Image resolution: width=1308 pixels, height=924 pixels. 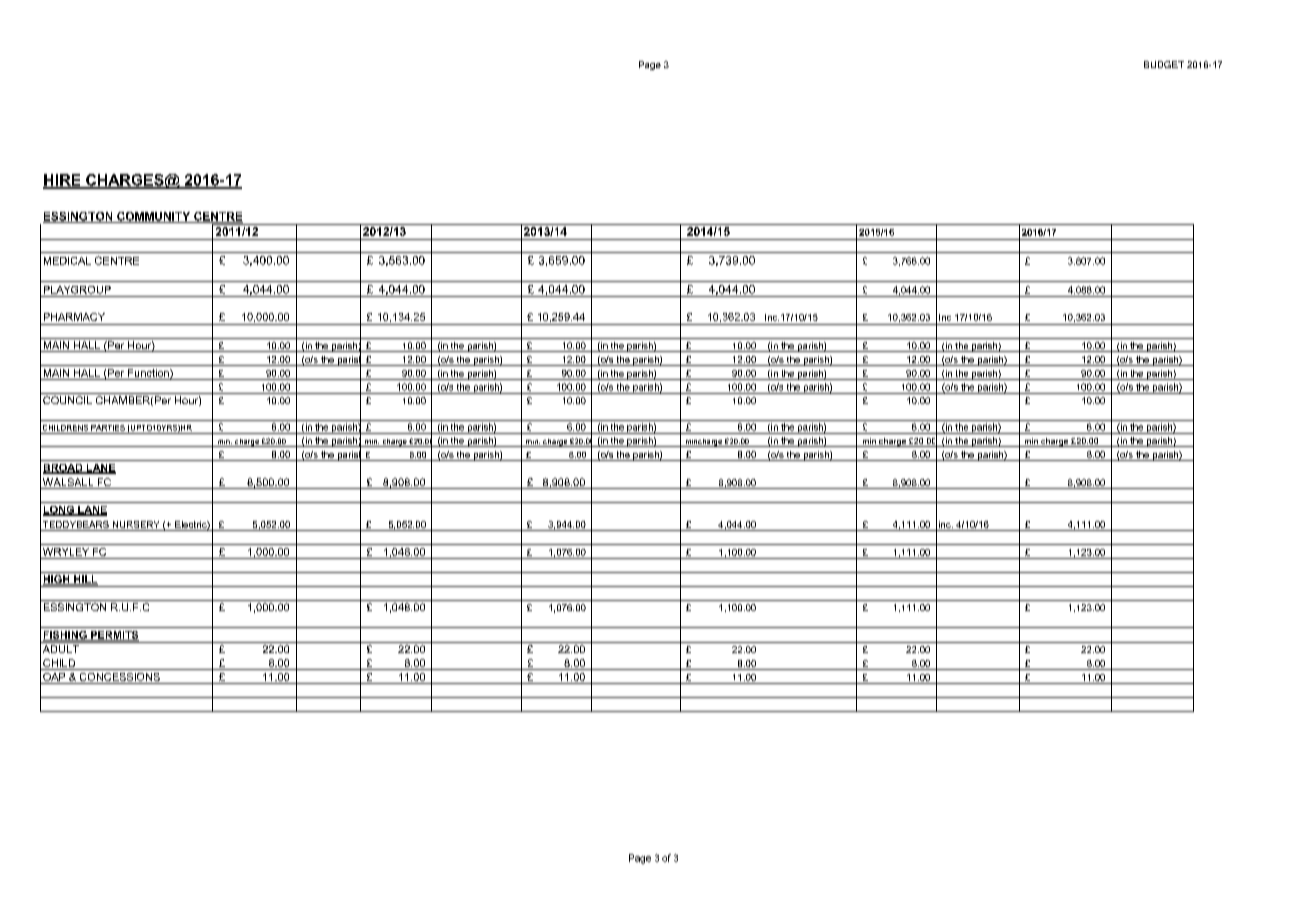 What do you see at coordinates (67, 400) in the screenshot?
I see `COUNCIL` at bounding box center [67, 400].
